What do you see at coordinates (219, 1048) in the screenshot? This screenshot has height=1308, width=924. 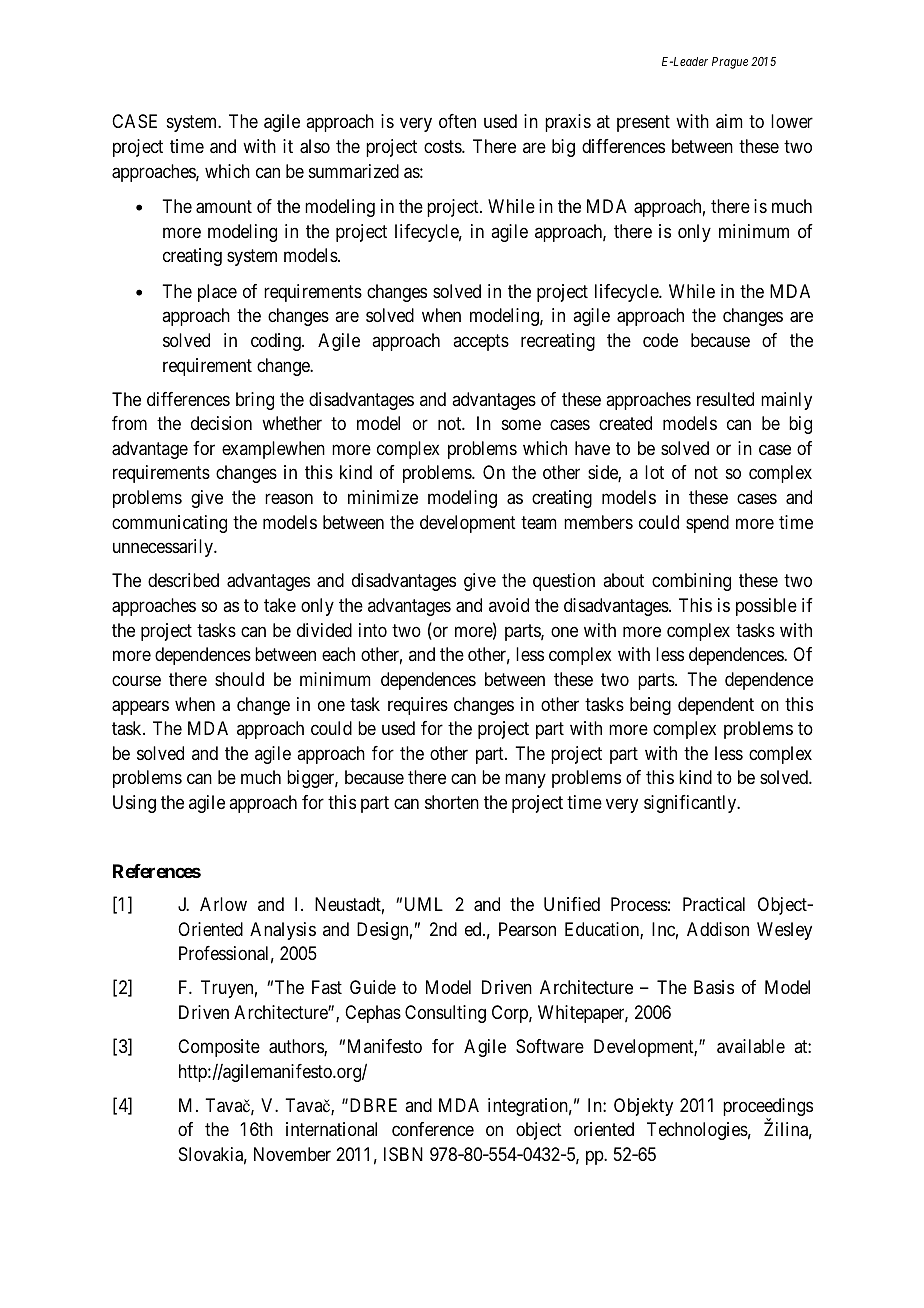 I see `Composite` at bounding box center [219, 1048].
